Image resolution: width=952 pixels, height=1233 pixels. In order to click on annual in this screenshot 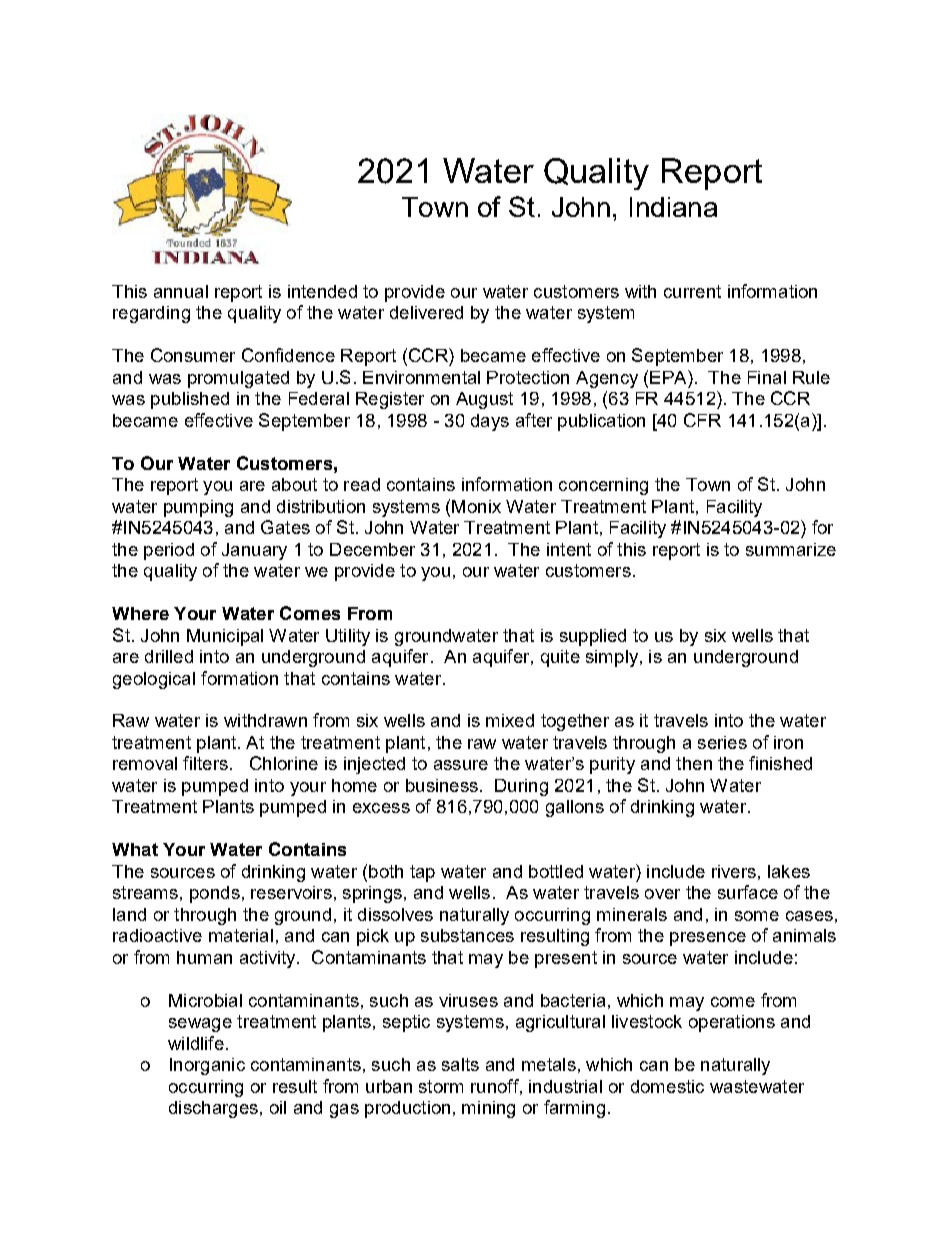, I will do `click(181, 291)`.
